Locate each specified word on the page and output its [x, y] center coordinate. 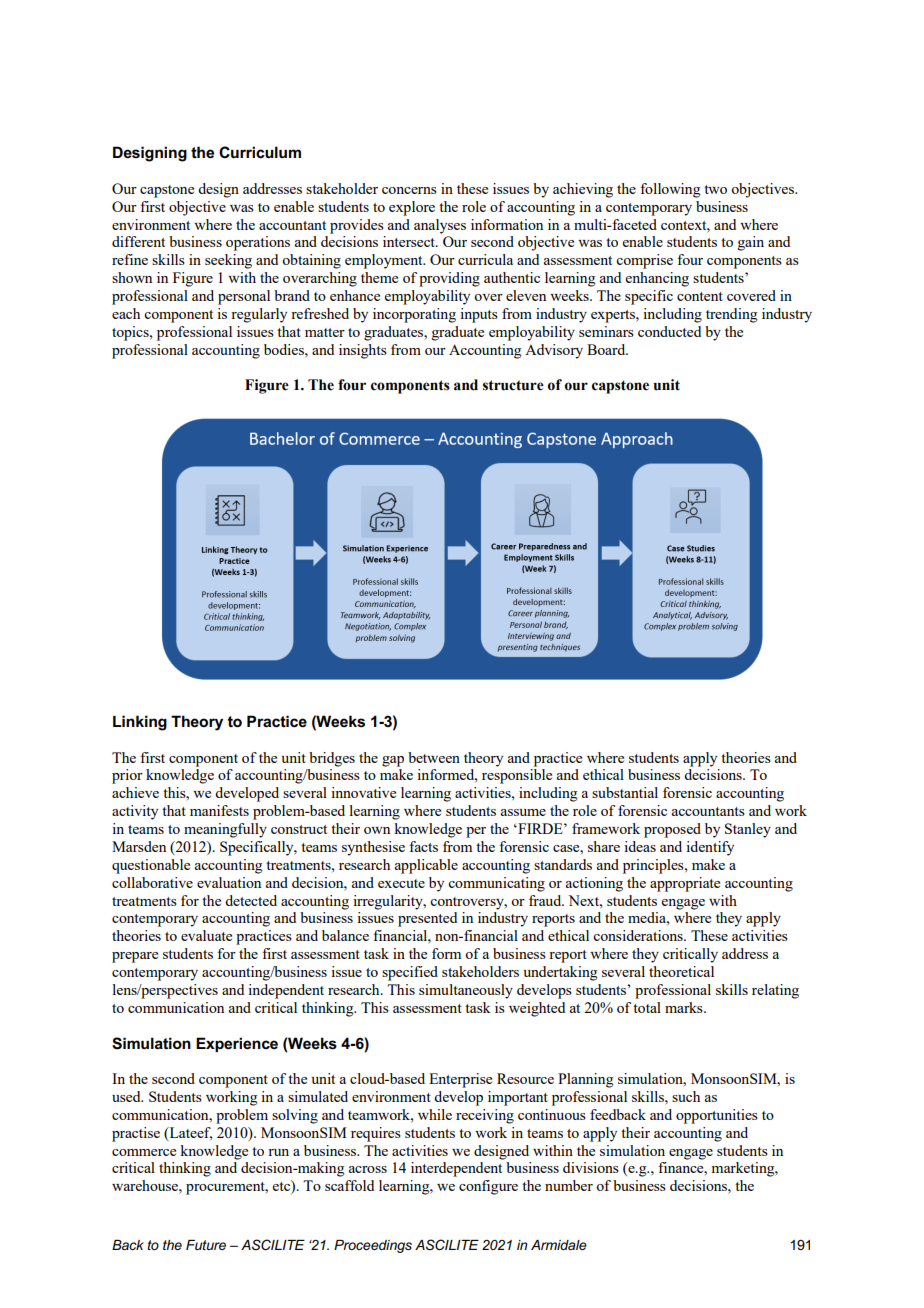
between [434, 757]
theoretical [681, 971]
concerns [409, 190]
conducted [669, 331]
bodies [285, 349]
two [715, 189]
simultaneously [466, 991]
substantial [625, 792]
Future [206, 1245]
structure [513, 385]
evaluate [206, 935]
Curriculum [260, 152]
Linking [140, 723]
